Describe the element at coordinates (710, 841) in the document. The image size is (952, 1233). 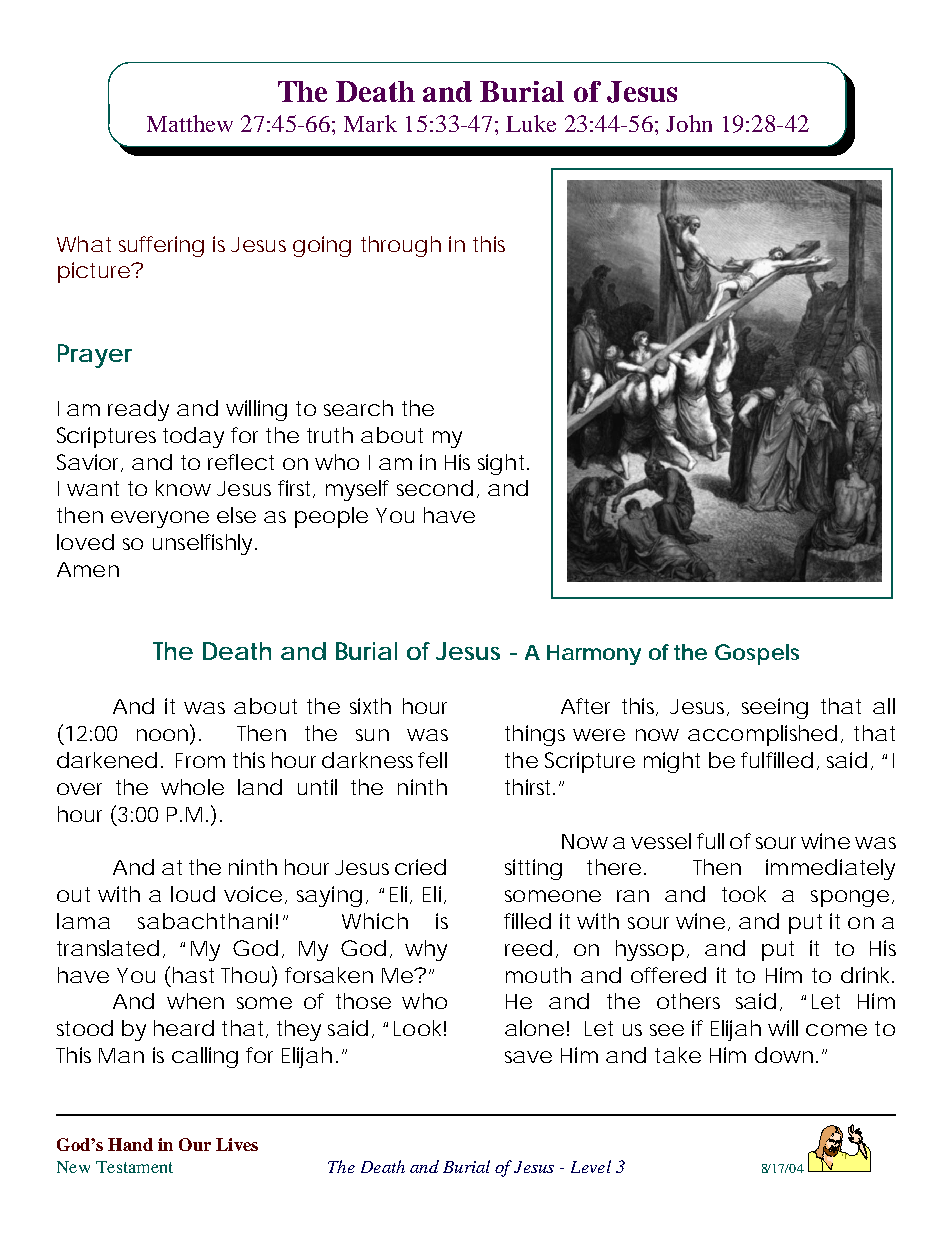
I see `full` at that location.
